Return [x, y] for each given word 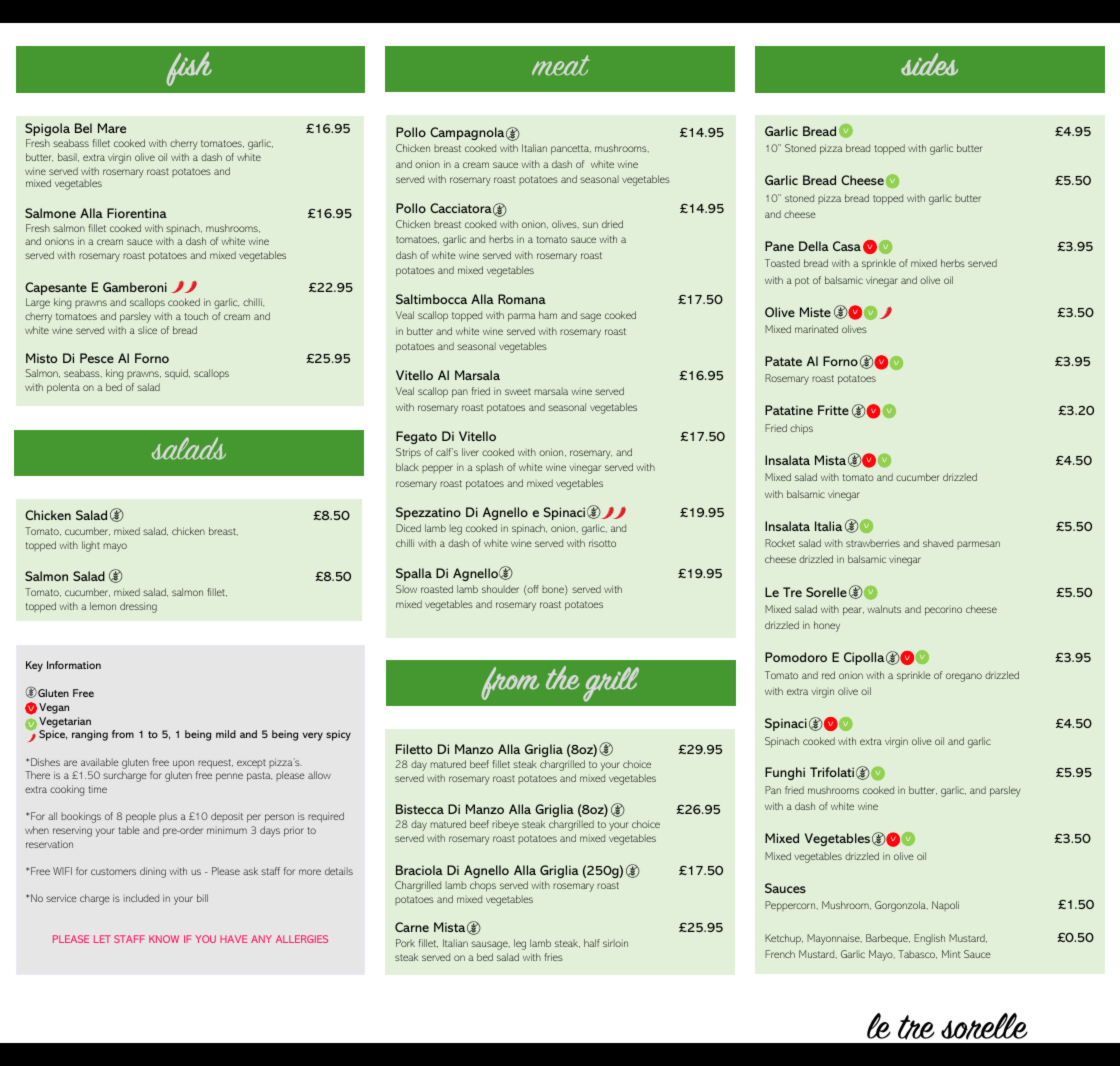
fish [189, 69]
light [91, 546]
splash [489, 468]
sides [929, 64]
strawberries [873, 543]
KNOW [164, 939]
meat [561, 65]
